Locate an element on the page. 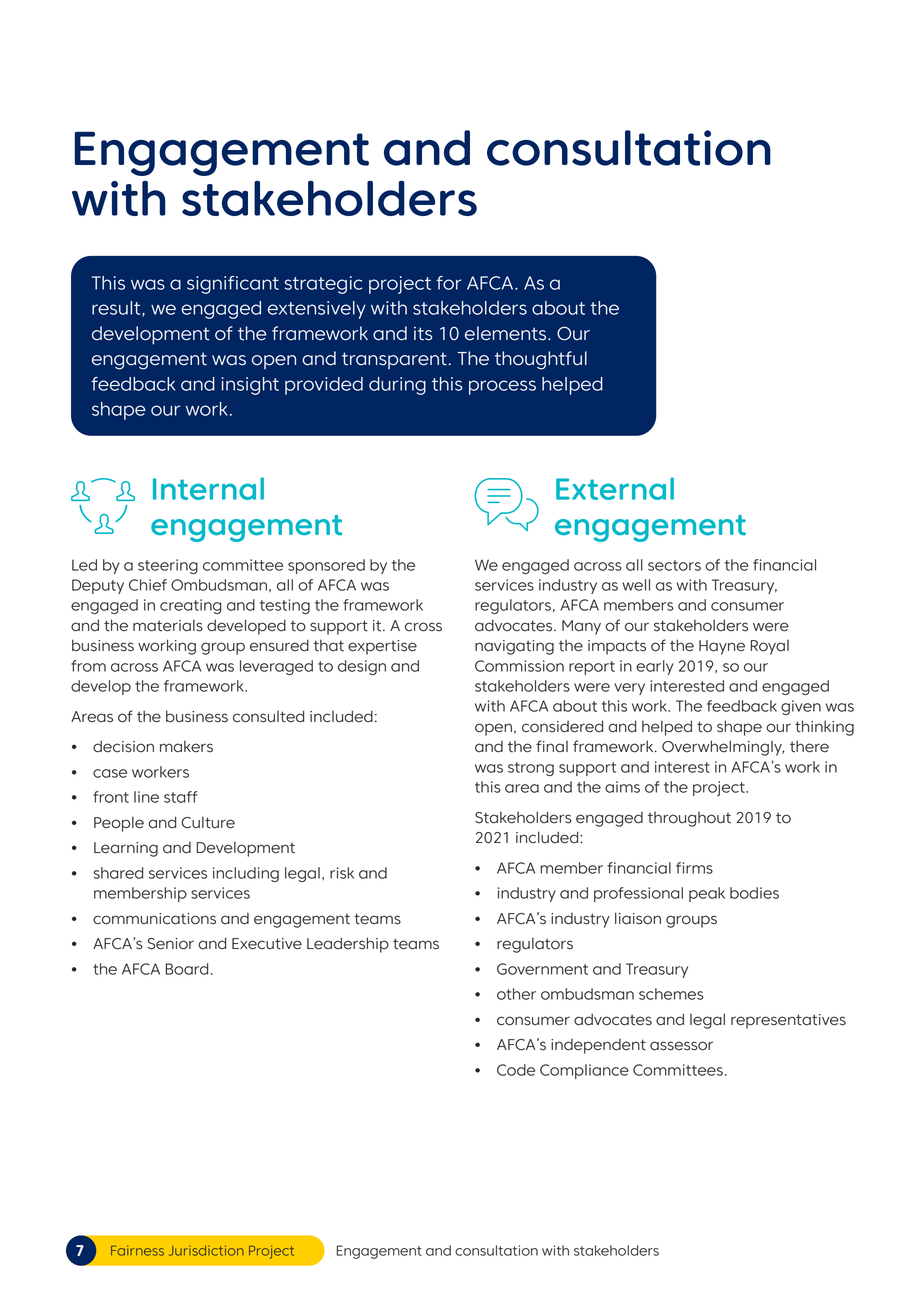 The height and width of the image is (1308, 924). for is located at coordinates (449, 283).
